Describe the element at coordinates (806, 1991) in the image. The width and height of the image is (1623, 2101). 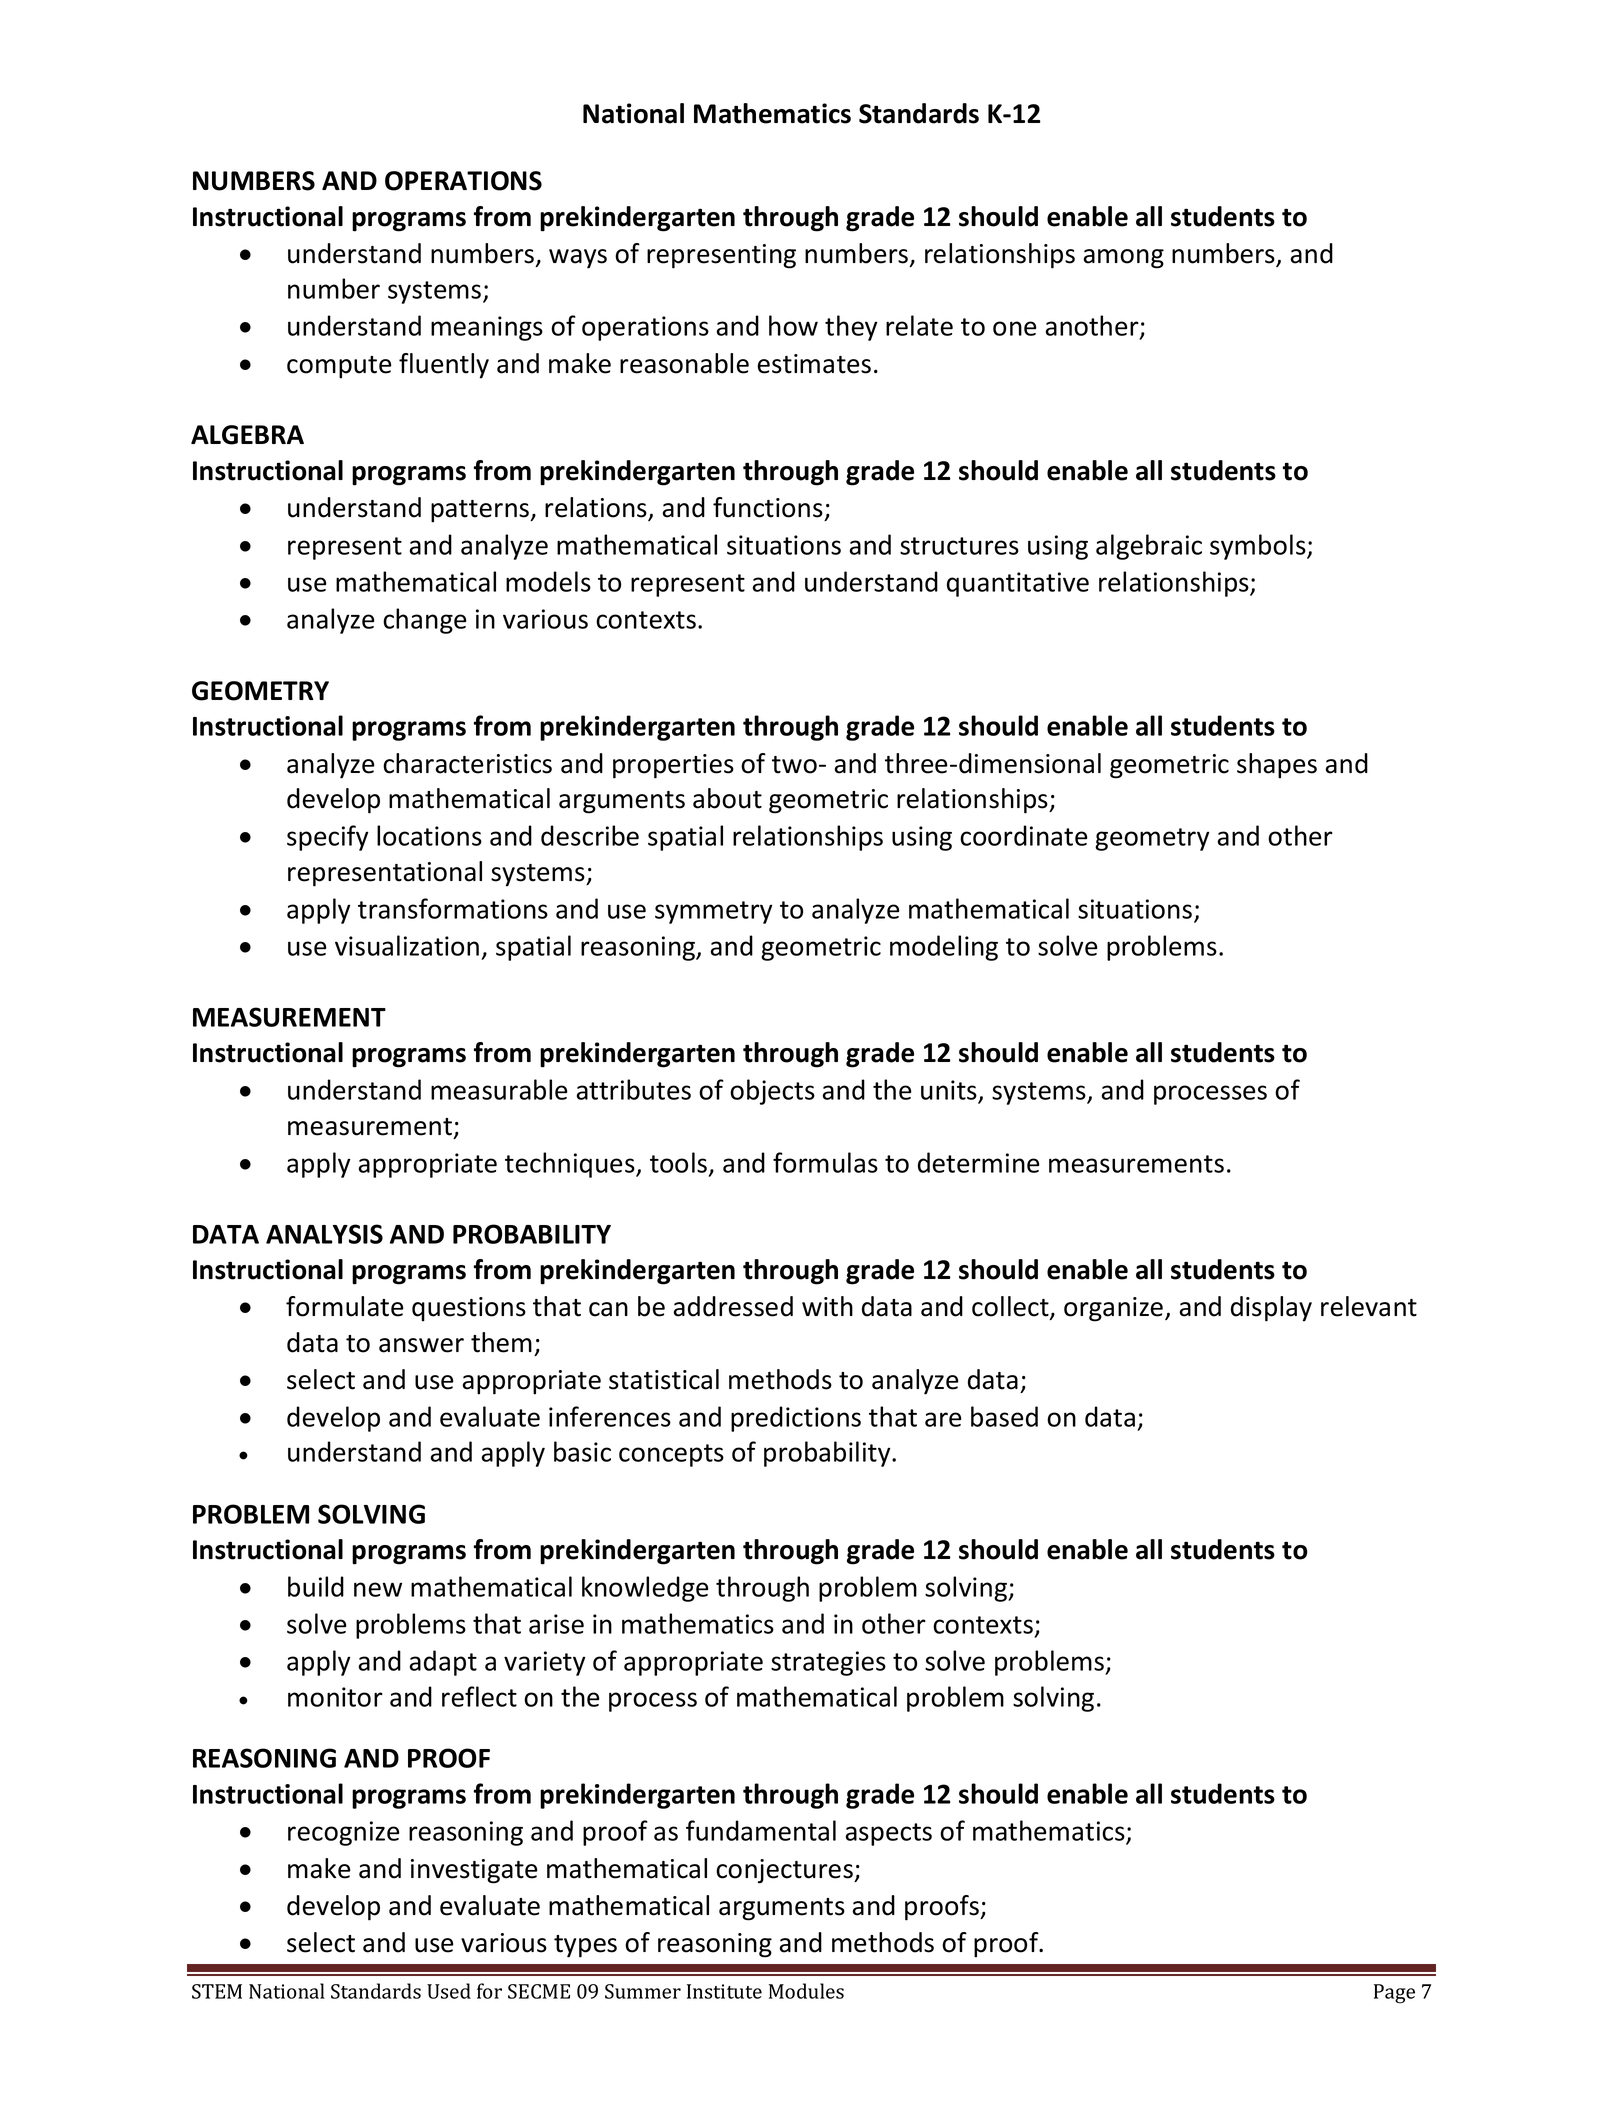
I see `Modules` at that location.
